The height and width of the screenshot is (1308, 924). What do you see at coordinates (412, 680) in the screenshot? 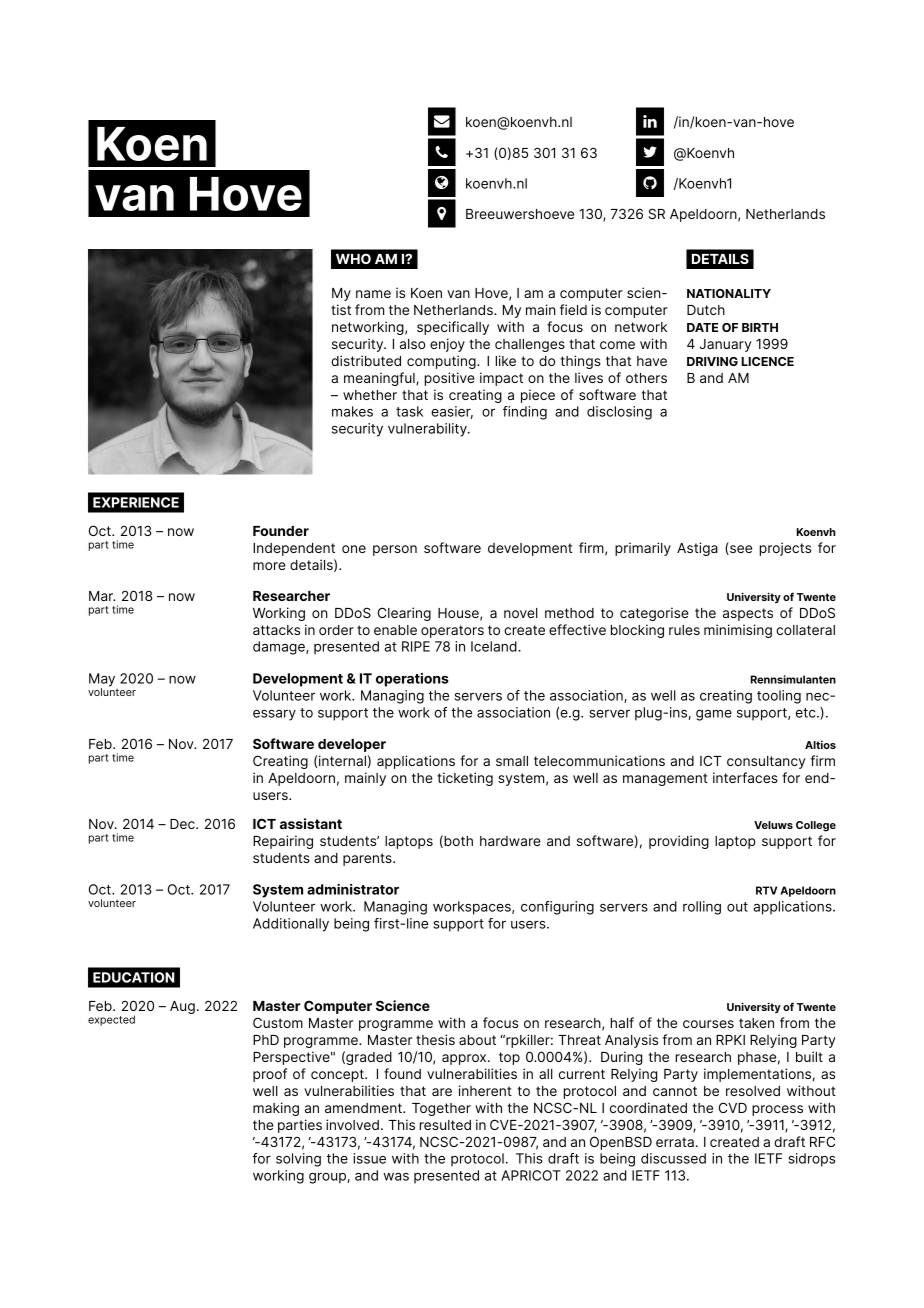
I see `operations` at bounding box center [412, 680].
